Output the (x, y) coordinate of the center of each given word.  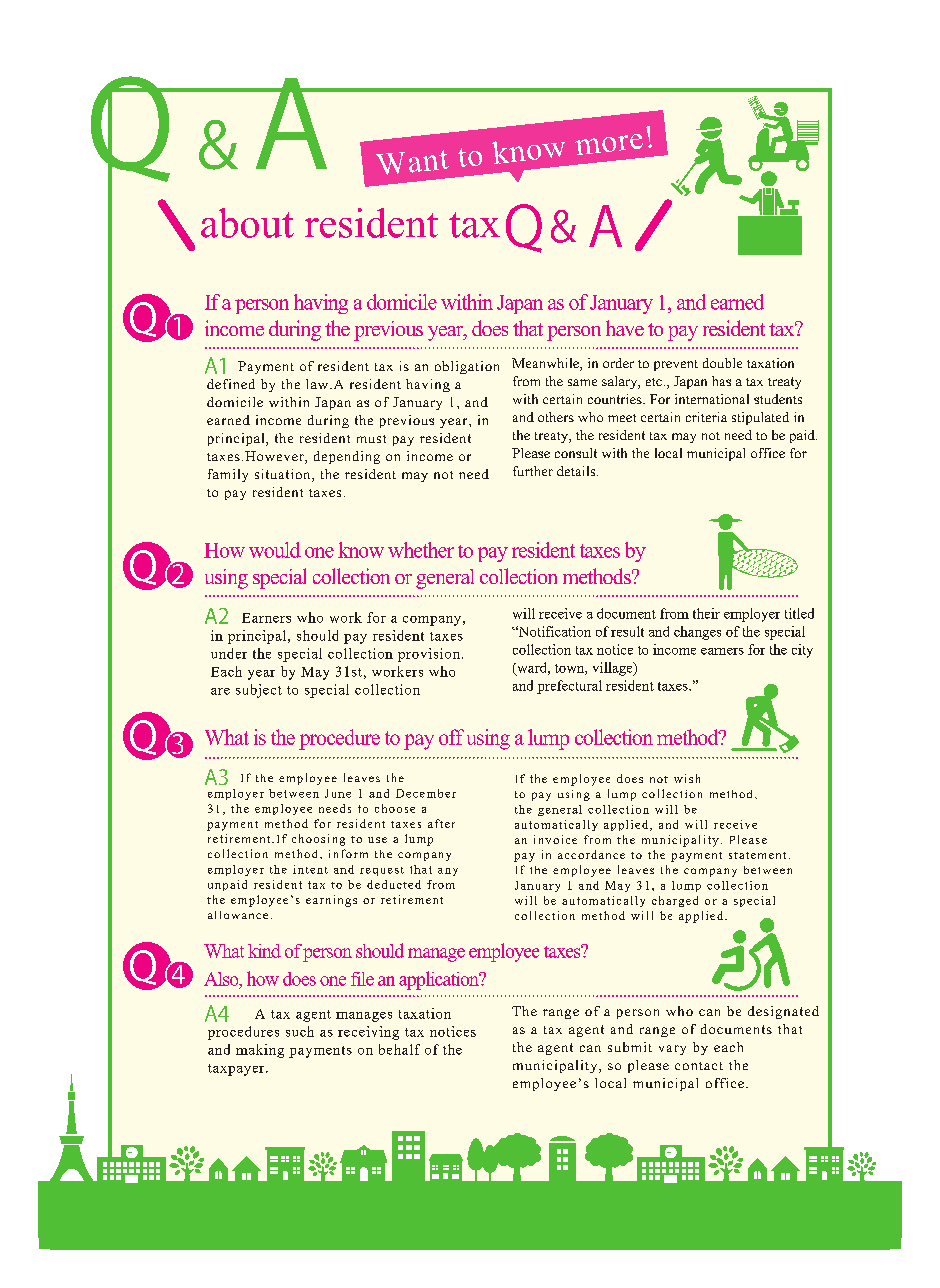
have (625, 328)
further (533, 471)
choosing (318, 840)
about (247, 223)
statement (757, 855)
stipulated (760, 418)
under (229, 653)
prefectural (569, 687)
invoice (555, 839)
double (722, 363)
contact (699, 1066)
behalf (399, 1049)
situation (284, 475)
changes (697, 633)
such (300, 1031)
